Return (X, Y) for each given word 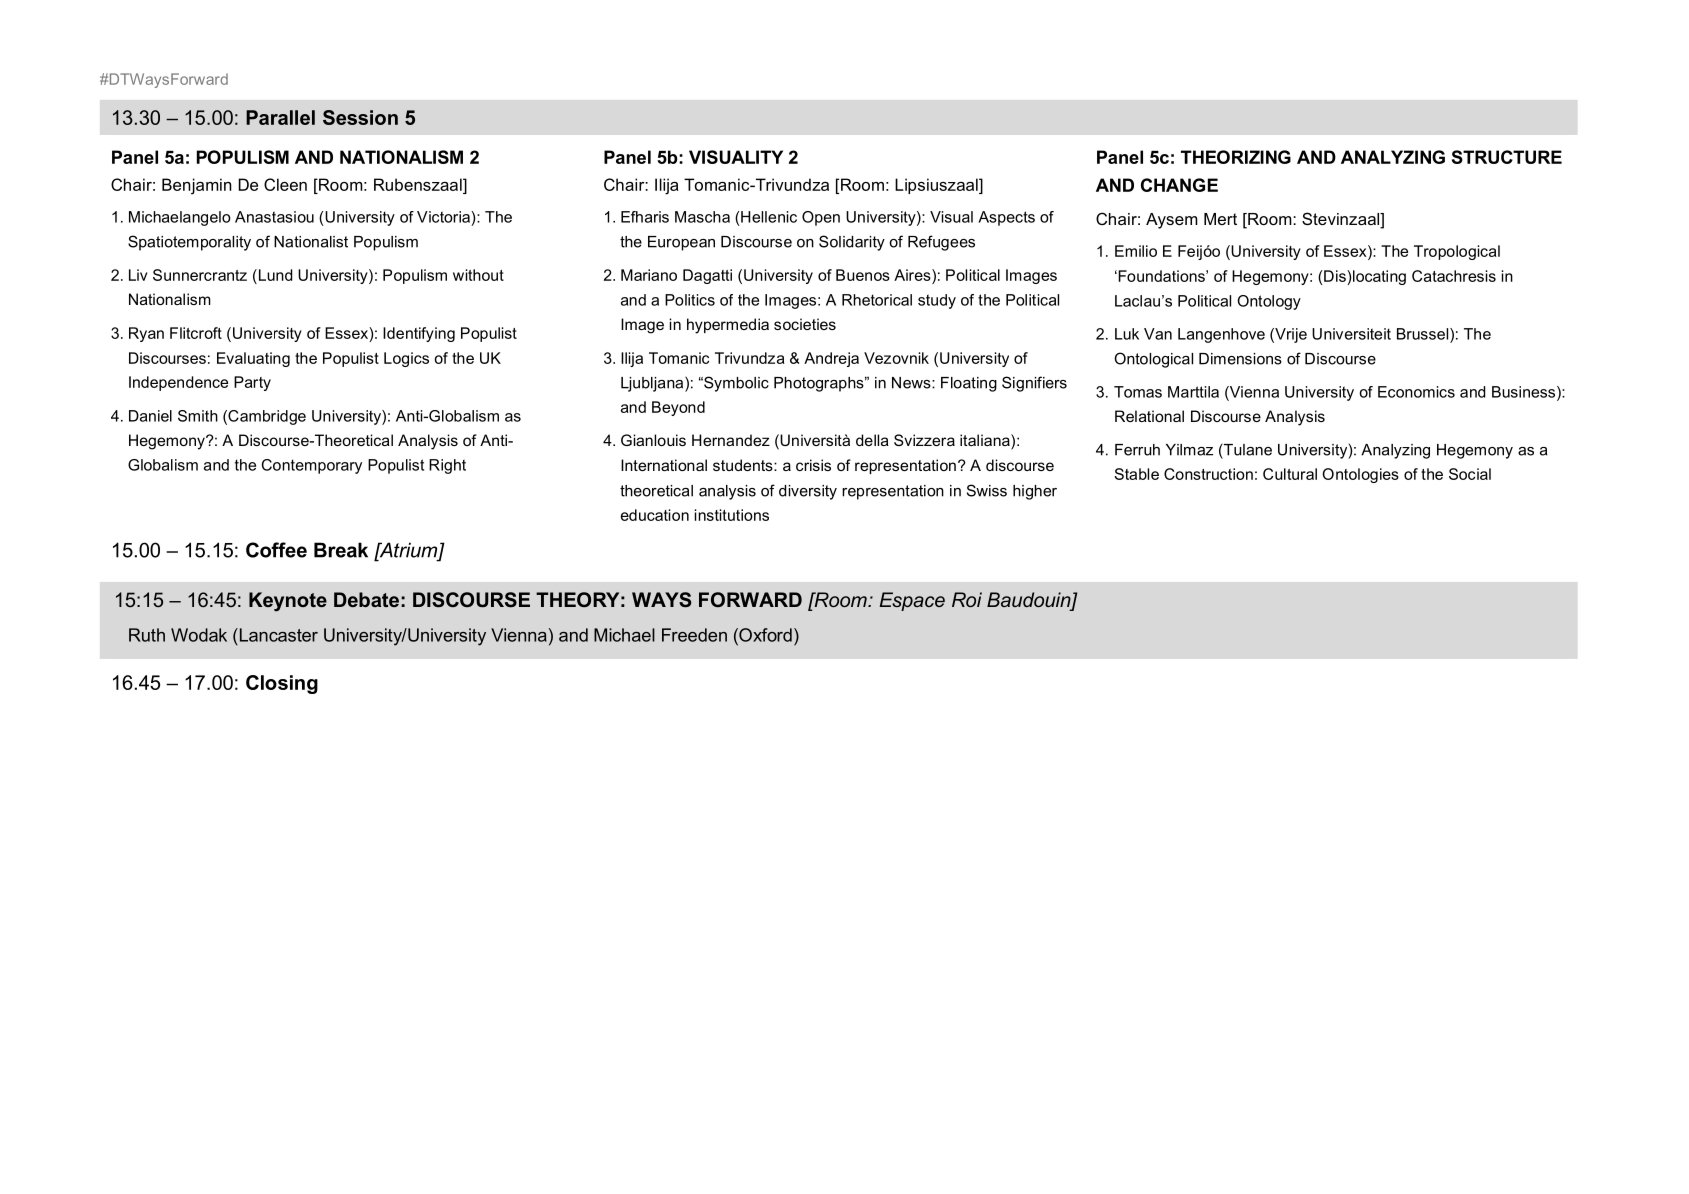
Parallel (280, 117)
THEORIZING (1236, 157)
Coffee (276, 550)
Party (252, 383)
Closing (282, 684)
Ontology (1269, 302)
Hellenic (769, 217)
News (912, 383)
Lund (274, 276)
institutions (732, 515)
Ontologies (1360, 475)
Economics (1416, 392)
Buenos (863, 275)
